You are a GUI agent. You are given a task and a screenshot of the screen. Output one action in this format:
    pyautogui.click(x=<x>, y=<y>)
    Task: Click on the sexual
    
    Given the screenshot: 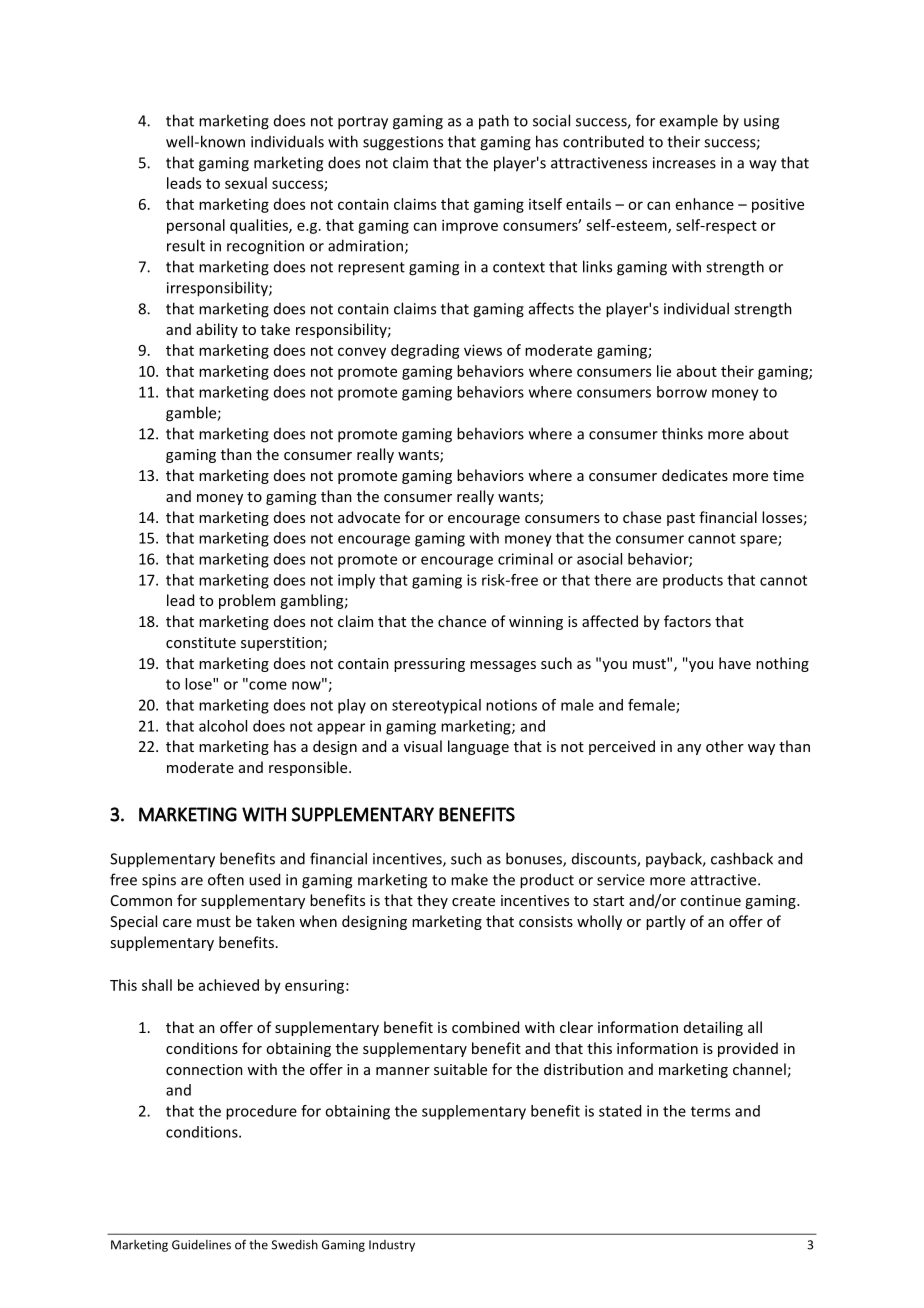 What is the action you would take?
    pyautogui.click(x=246, y=183)
